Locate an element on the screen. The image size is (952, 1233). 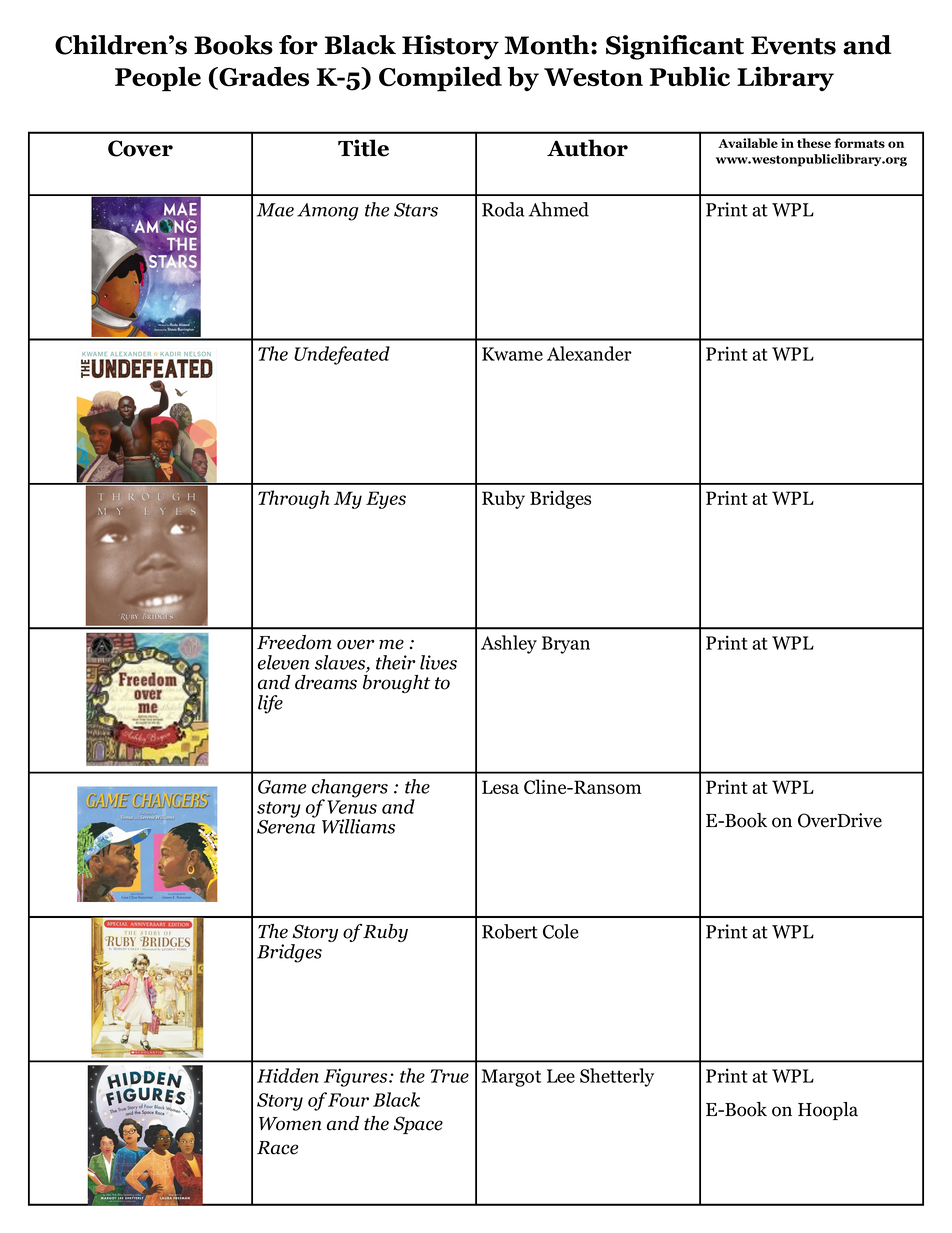
Ahmed is located at coordinates (559, 209).
